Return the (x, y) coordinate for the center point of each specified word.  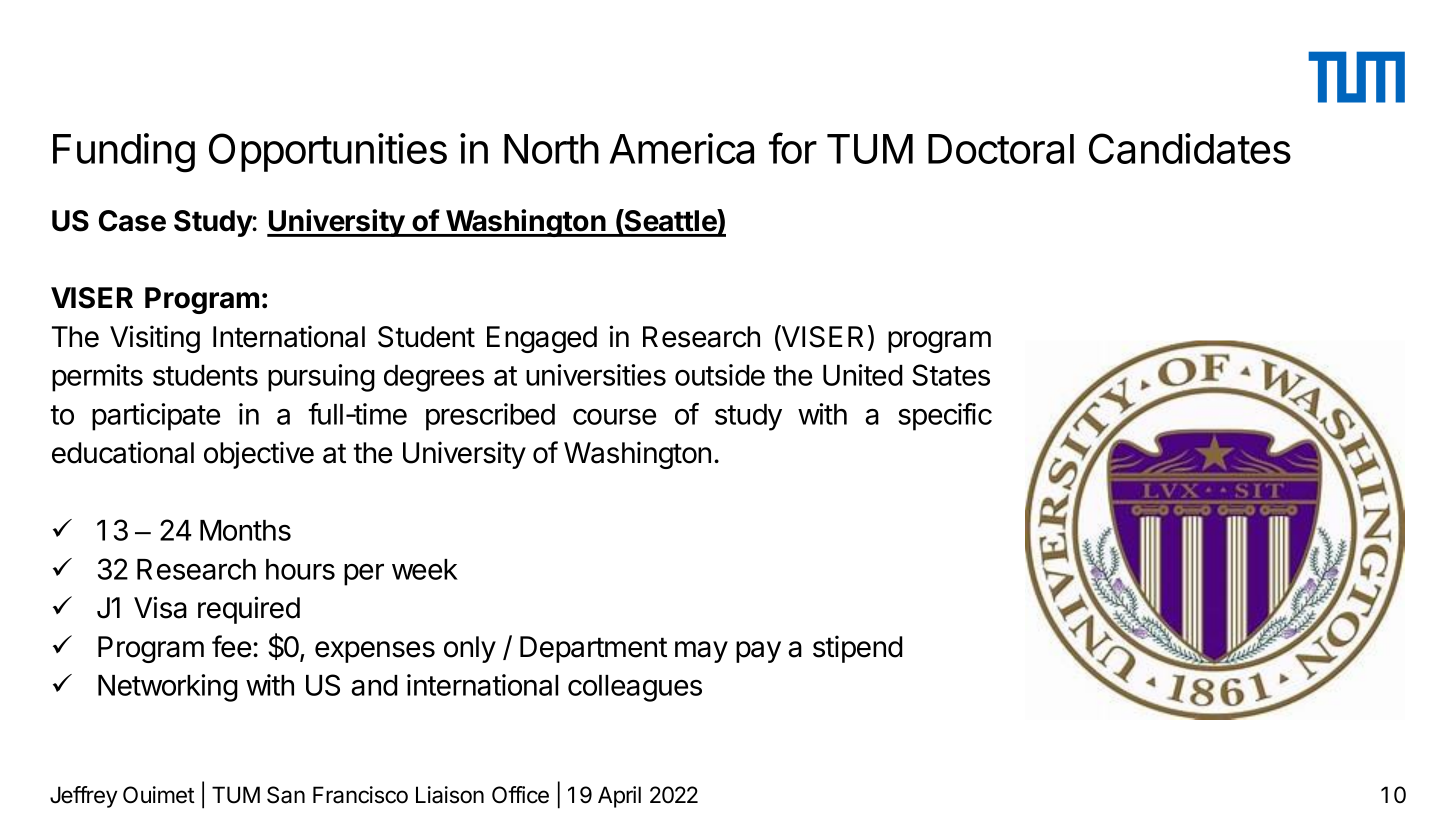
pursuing (321, 378)
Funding (124, 153)
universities (596, 375)
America (682, 148)
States (951, 375)
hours (300, 569)
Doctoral (1001, 149)
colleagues (635, 688)
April (619, 797)
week (425, 569)
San (286, 795)
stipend (858, 649)
